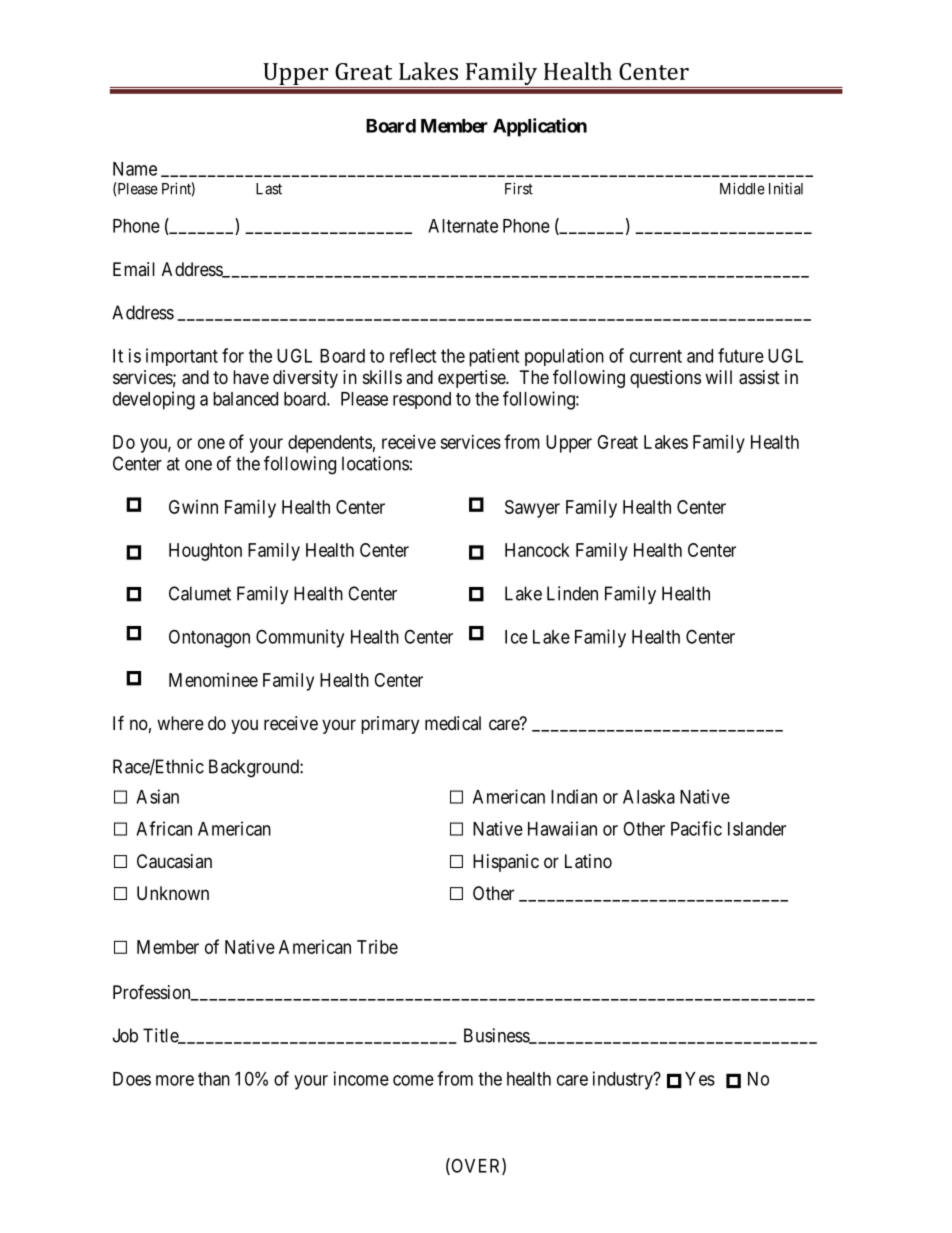 This document has width=952, height=1233. Describe the element at coordinates (135, 169) in the document. I see `Name` at that location.
